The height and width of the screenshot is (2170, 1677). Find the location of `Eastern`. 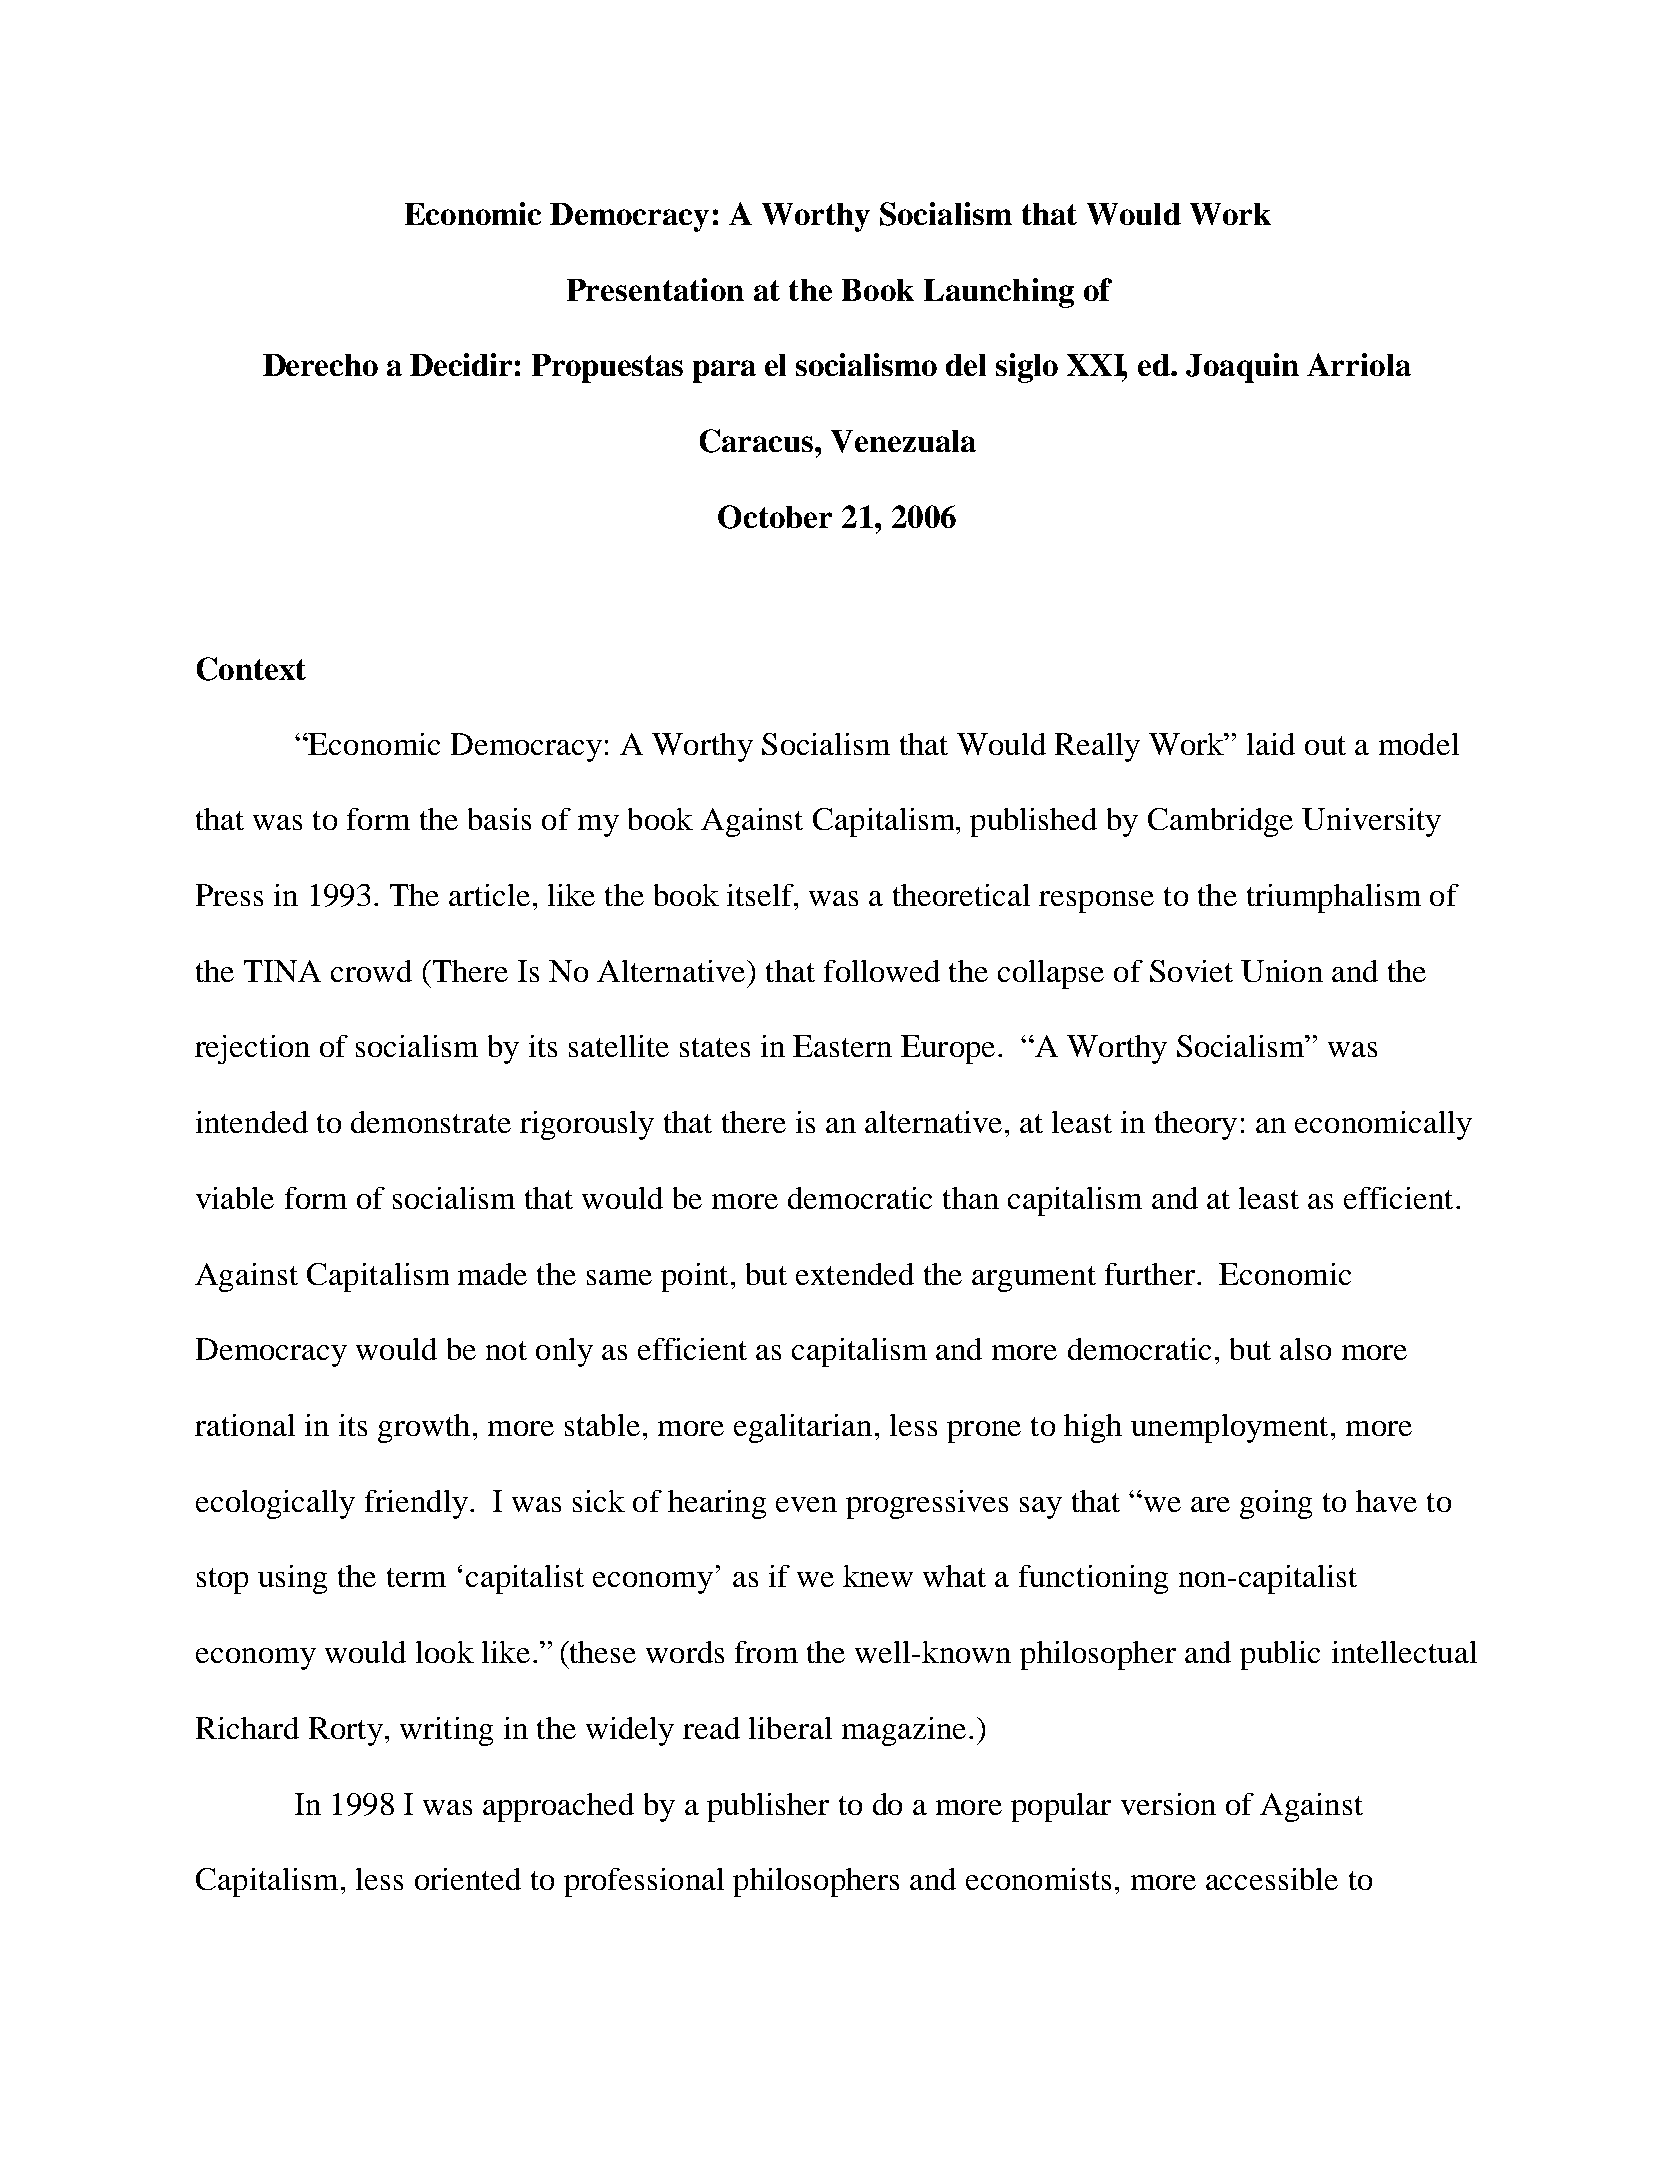

Eastern is located at coordinates (842, 1046).
